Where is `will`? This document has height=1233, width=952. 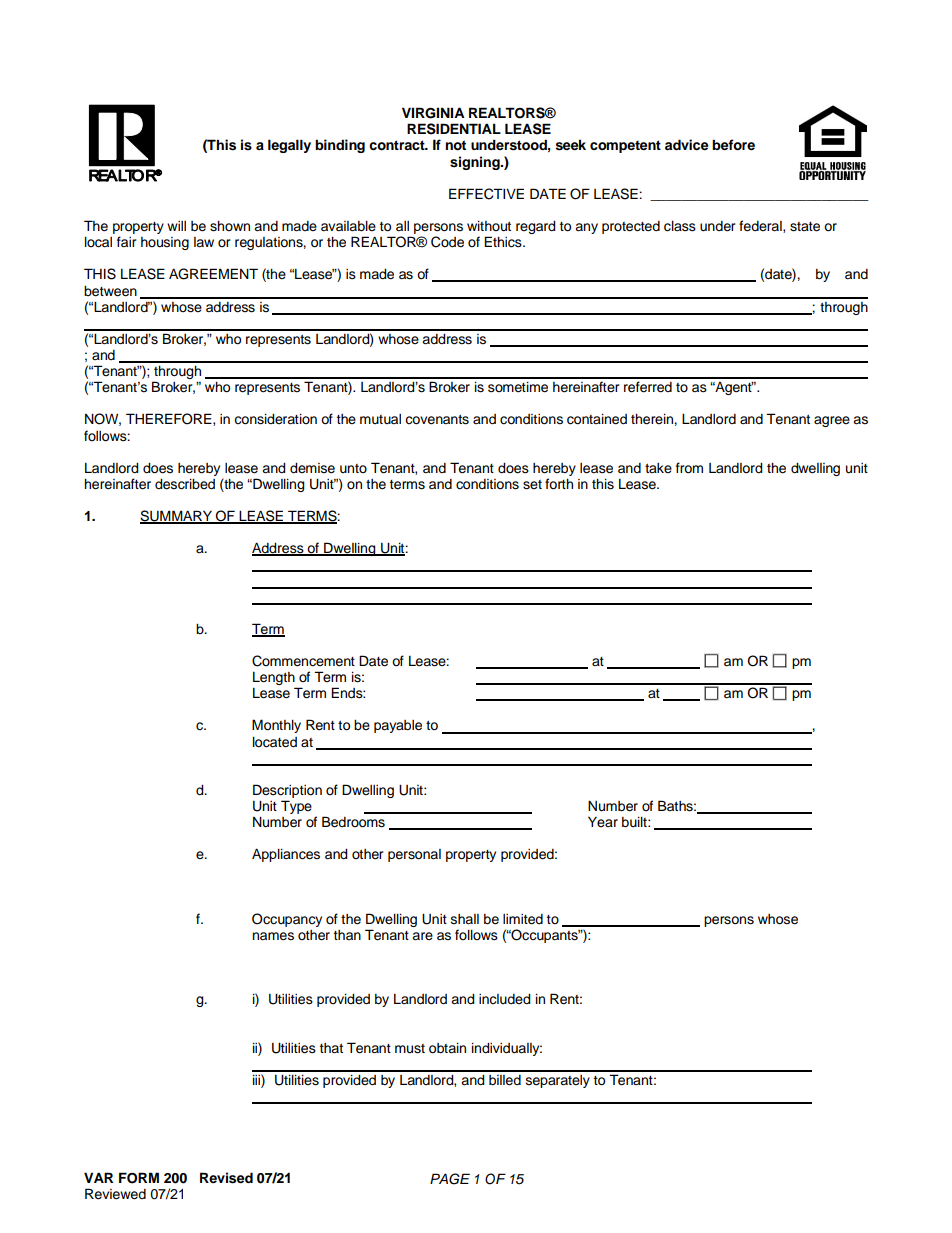
will is located at coordinates (176, 226).
